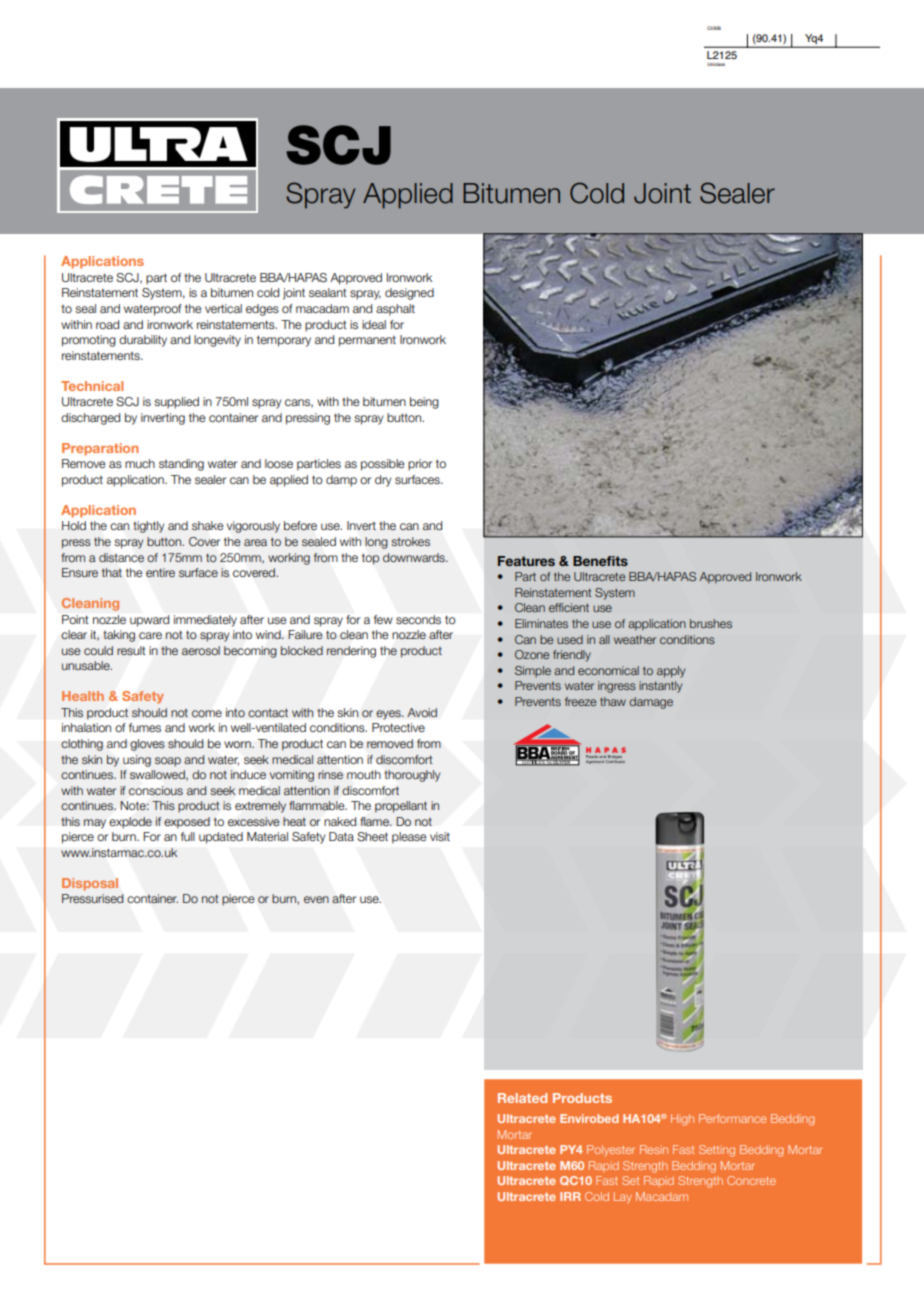 The width and height of the document is (924, 1308). Describe the element at coordinates (570, 1196) in the document. I see `IRR` at that location.
